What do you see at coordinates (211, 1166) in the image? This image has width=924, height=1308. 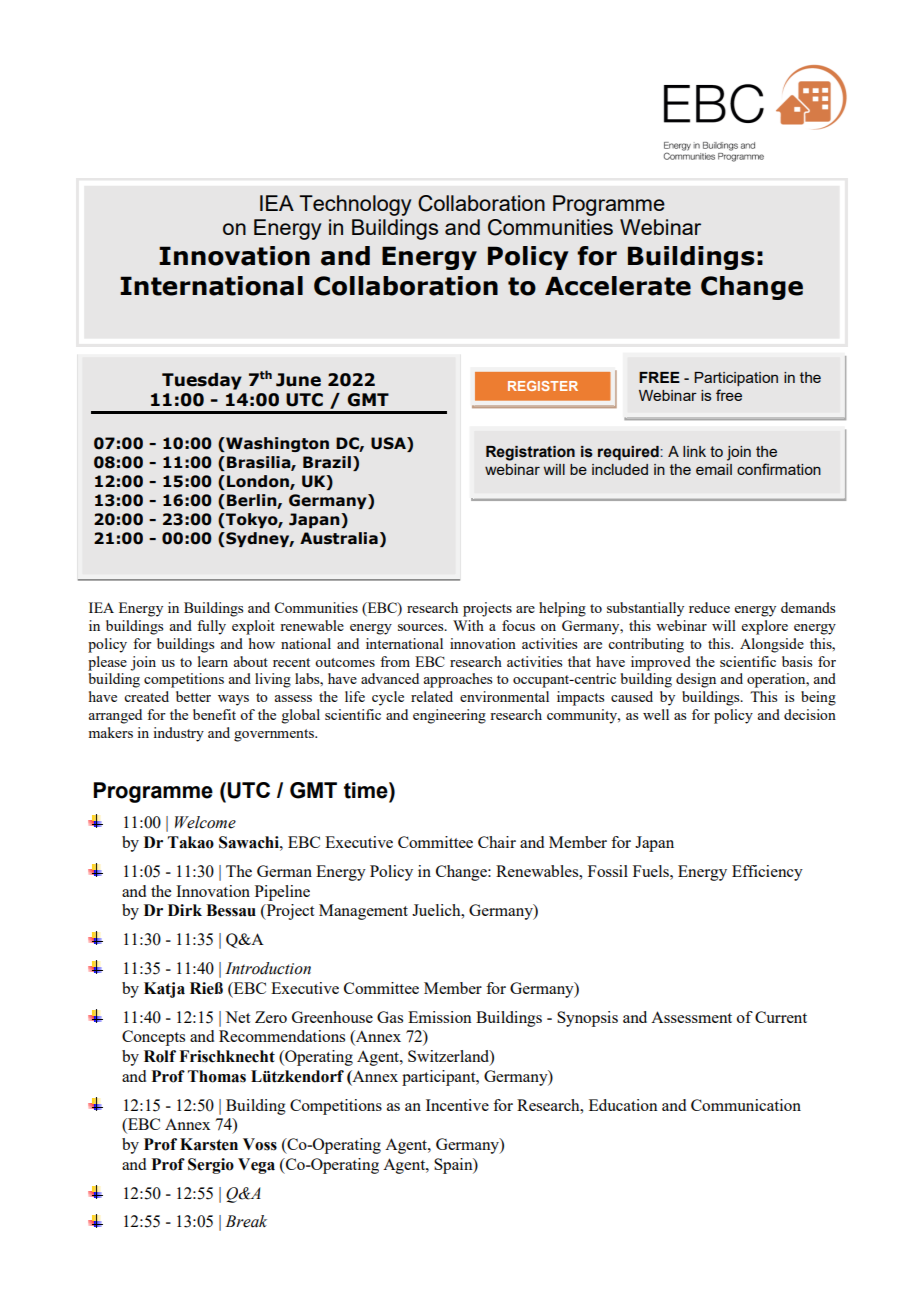 I see `Sergio` at bounding box center [211, 1166].
